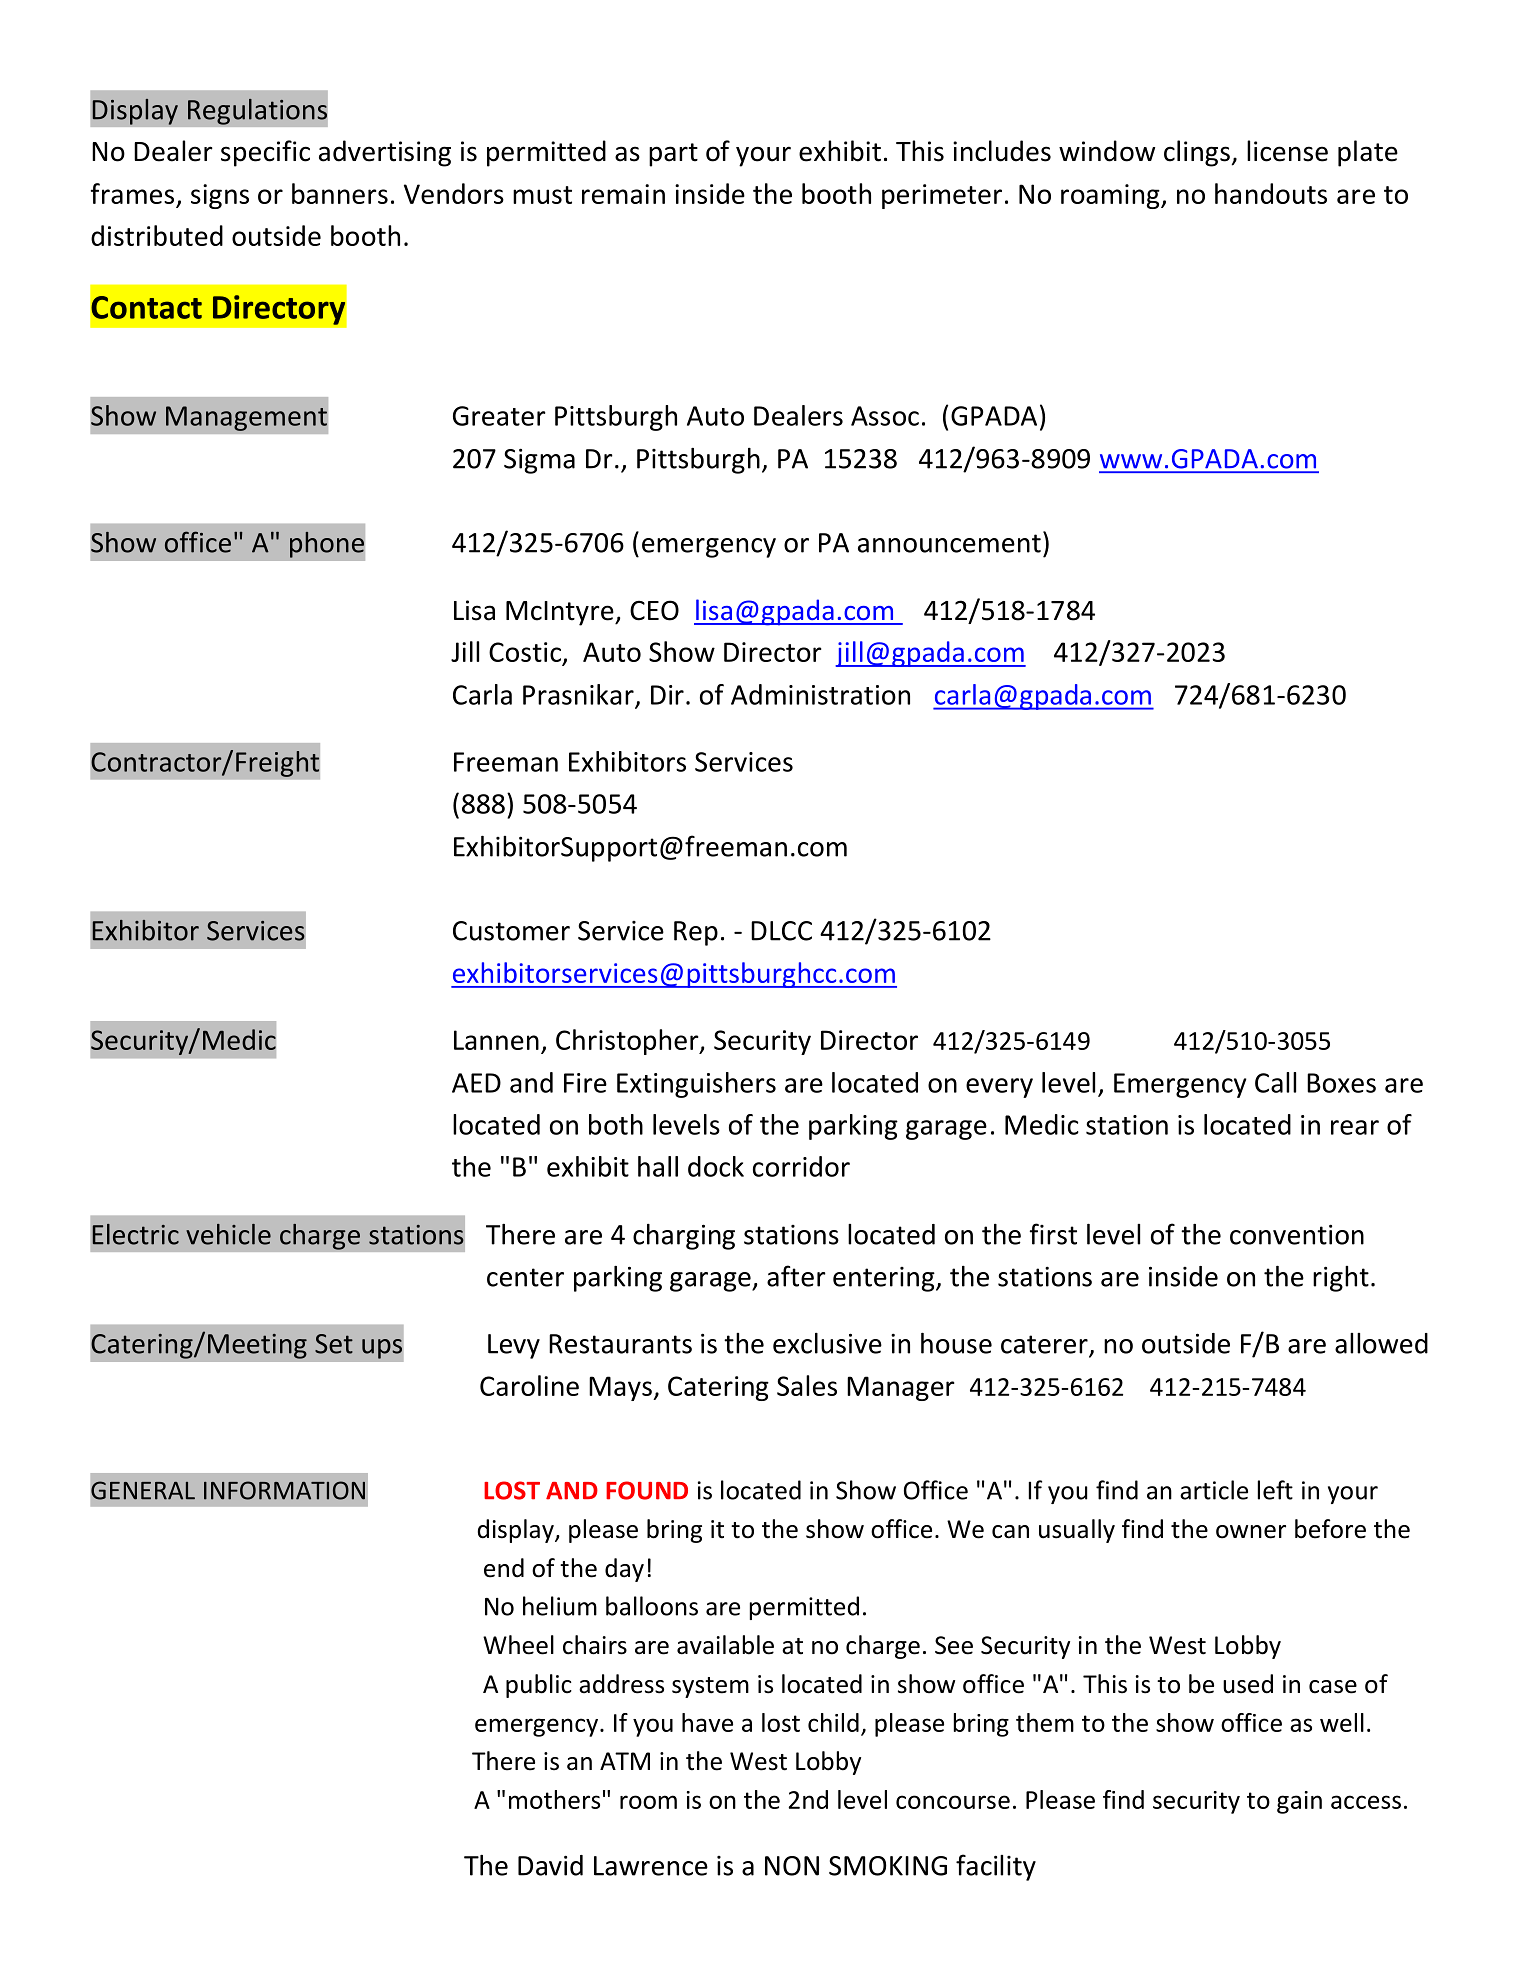 The height and width of the screenshot is (1985, 1534). I want to click on phone, so click(327, 545).
